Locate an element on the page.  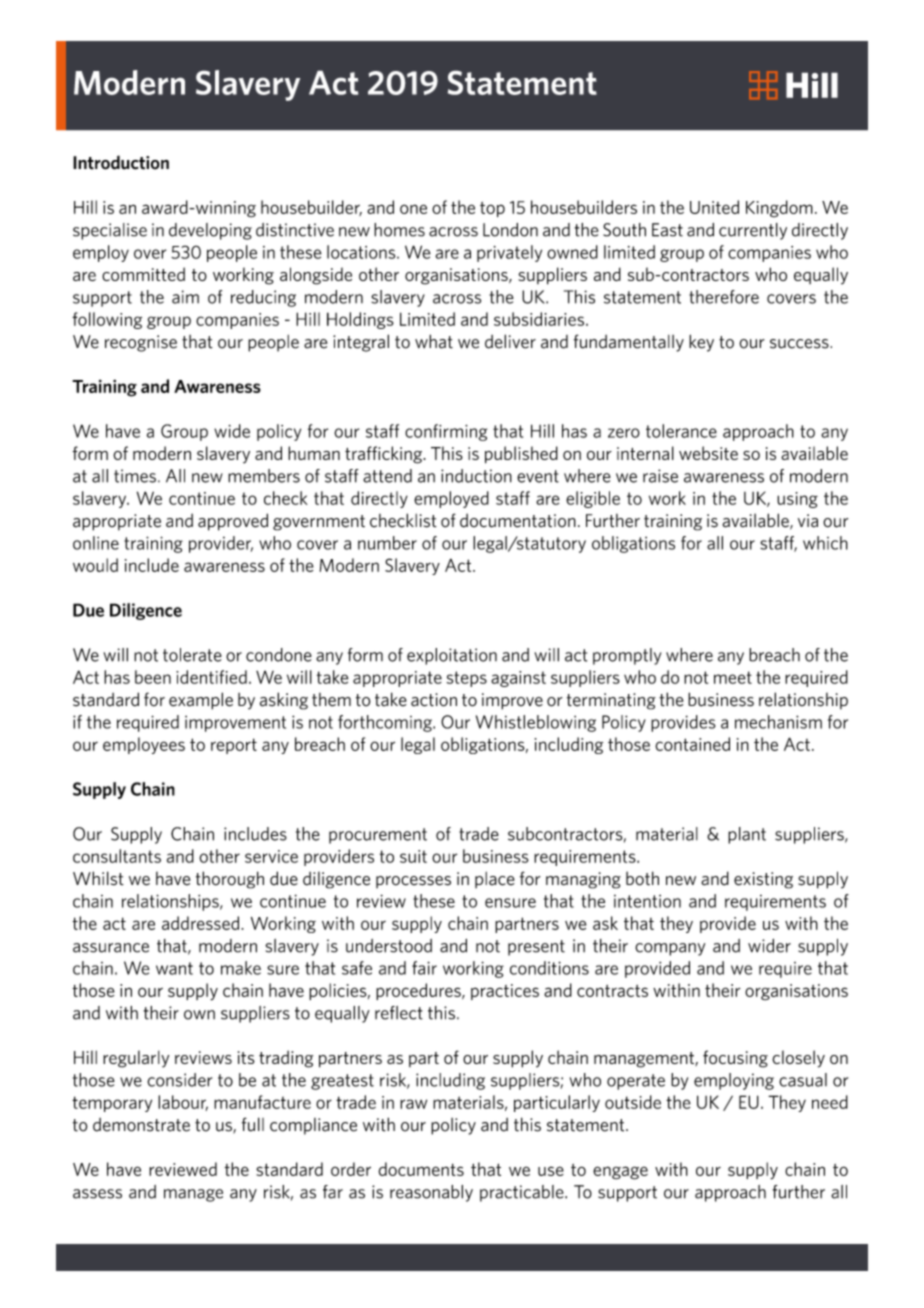
demonstrate is located at coordinates (141, 1125).
